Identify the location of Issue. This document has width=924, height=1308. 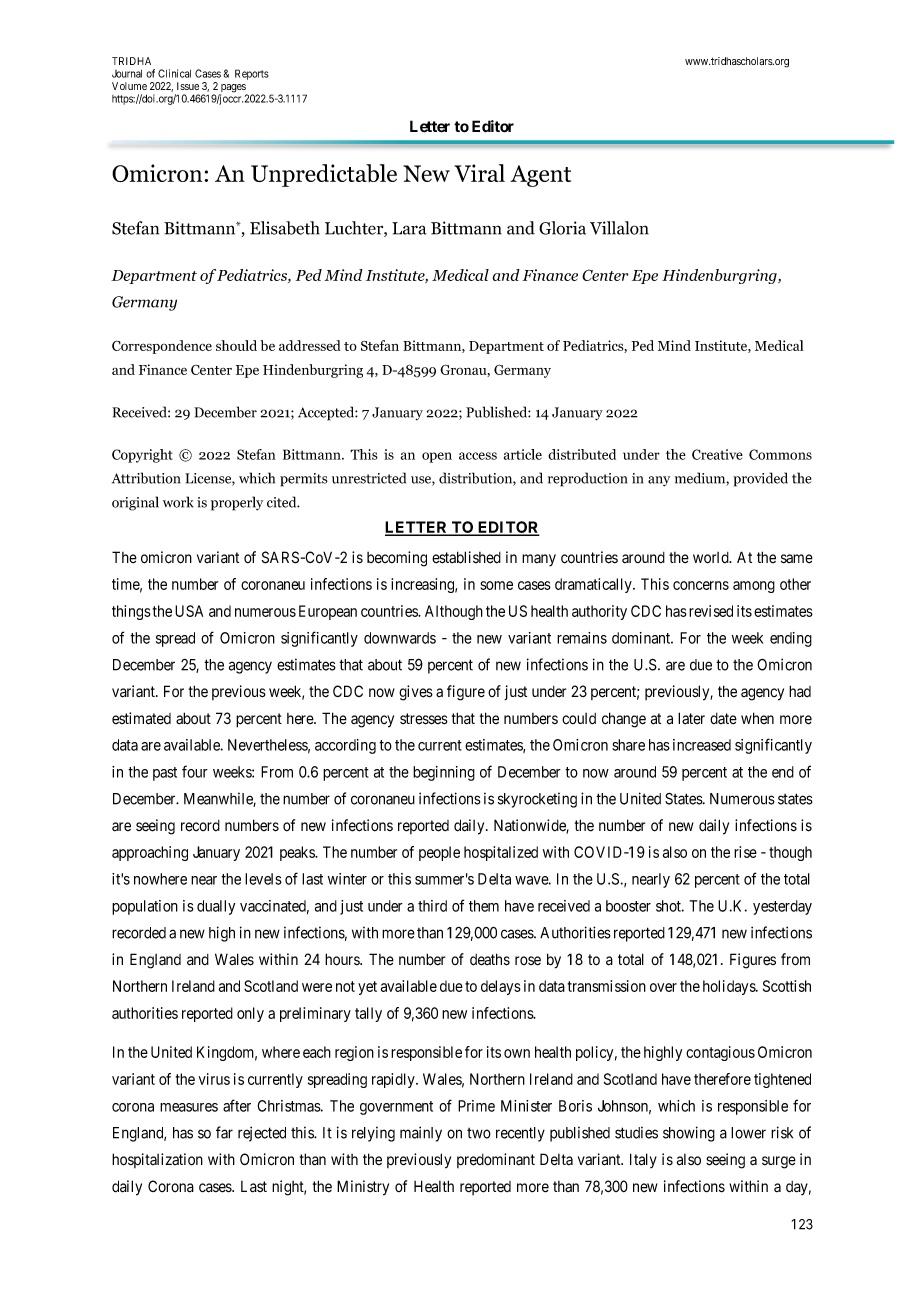
(188, 86).
